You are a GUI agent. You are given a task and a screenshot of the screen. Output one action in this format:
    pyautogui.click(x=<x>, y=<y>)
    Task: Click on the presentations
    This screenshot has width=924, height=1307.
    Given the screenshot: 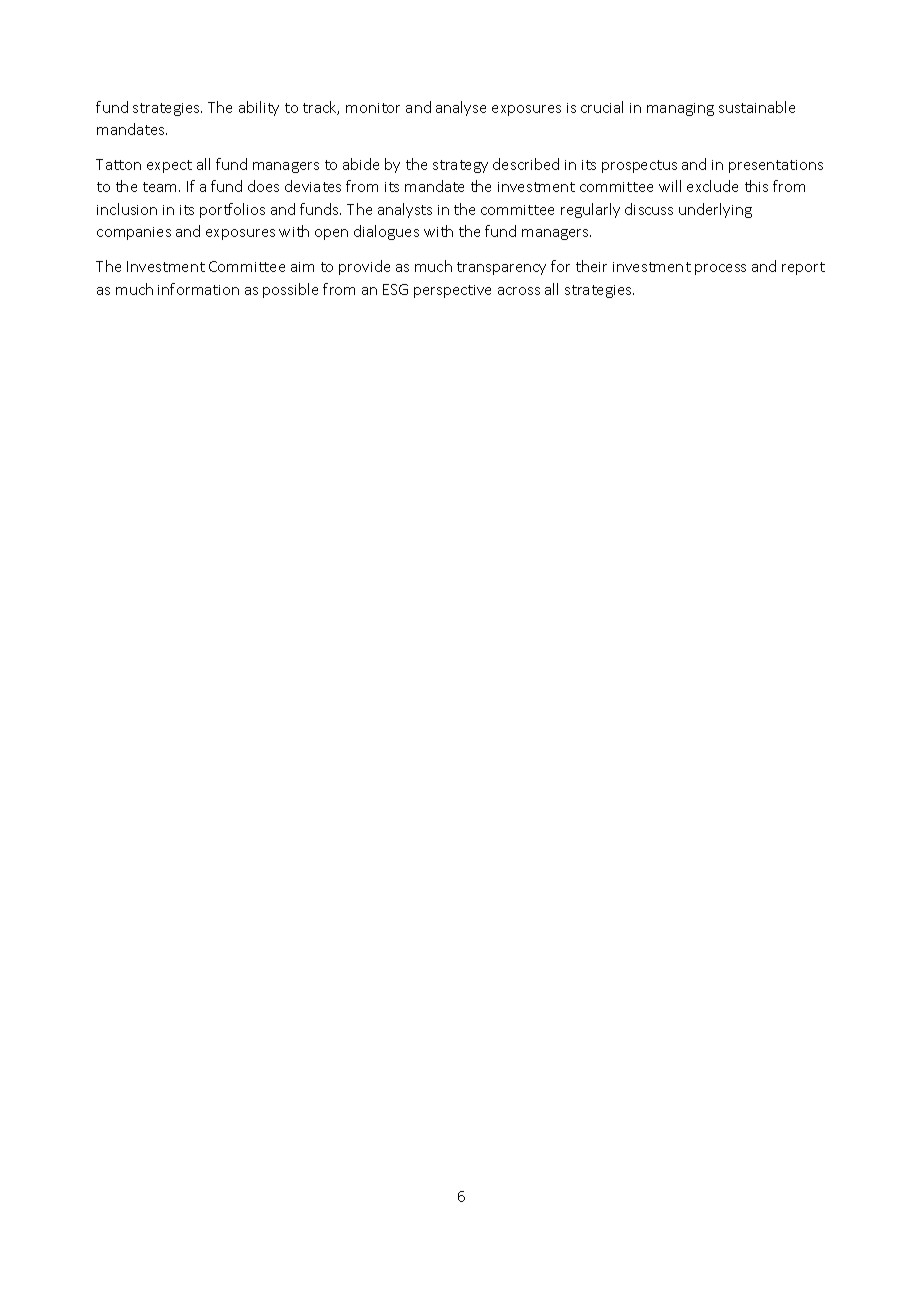 What is the action you would take?
    pyautogui.click(x=776, y=166)
